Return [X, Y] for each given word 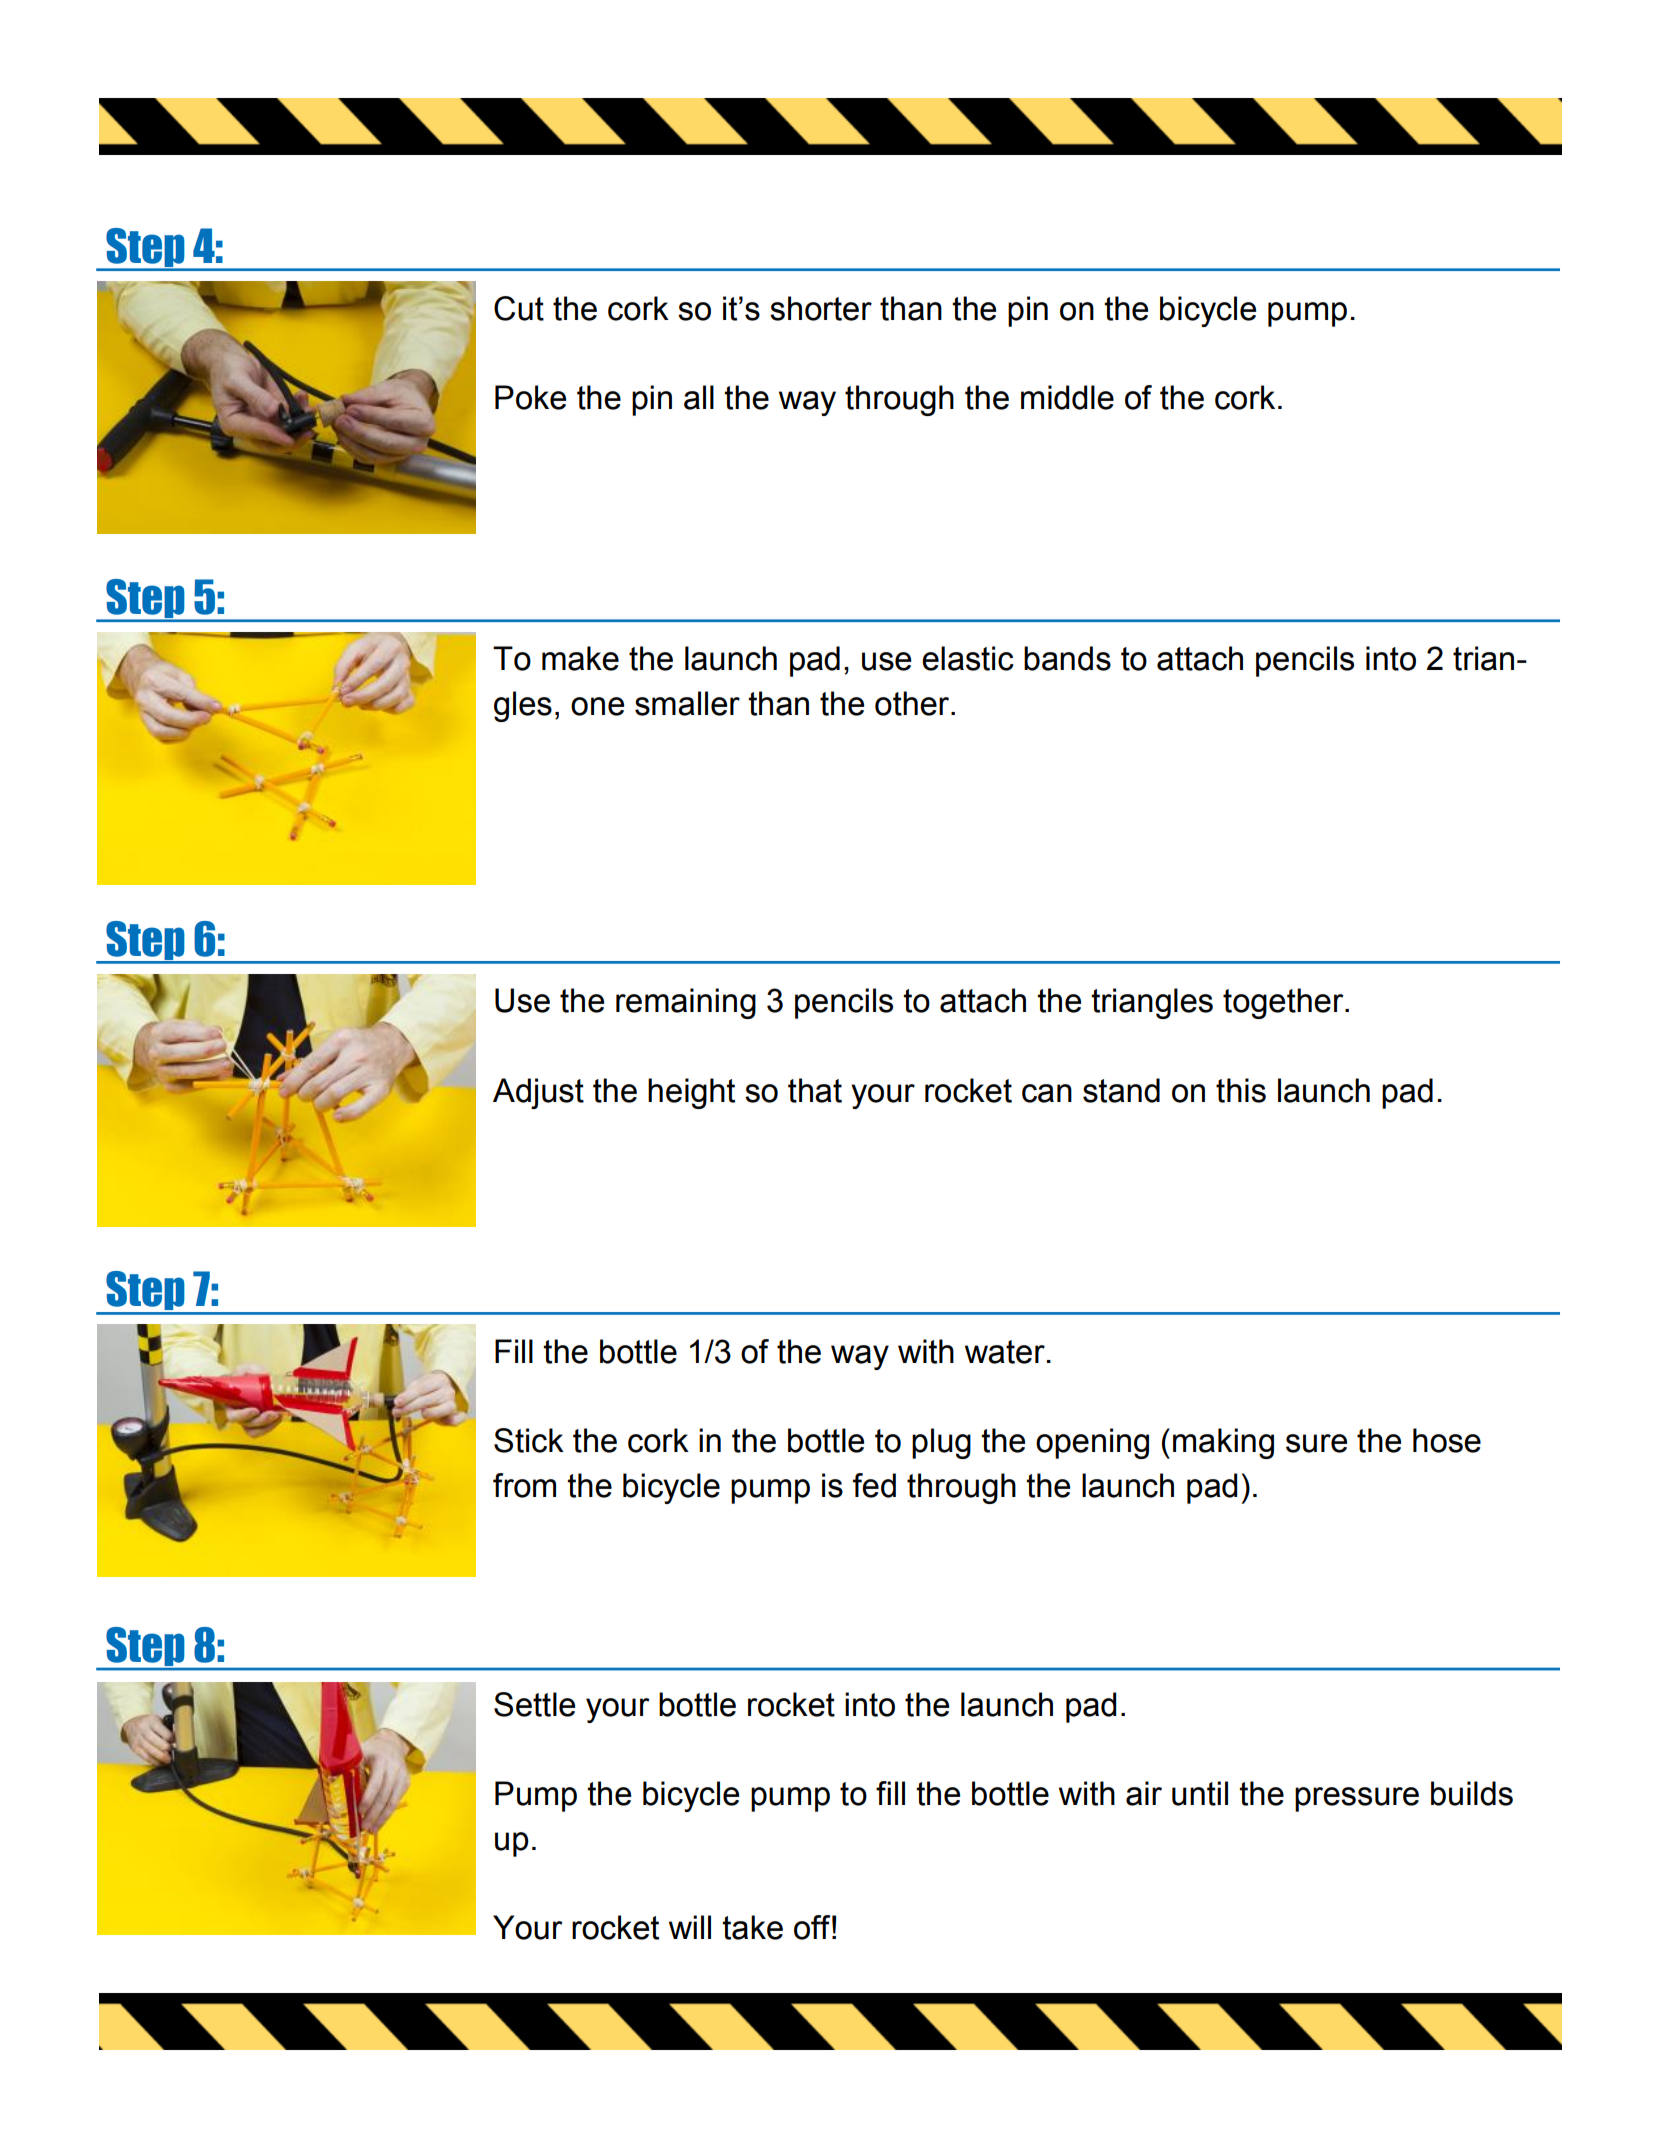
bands [1067, 658]
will [690, 1927]
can [1047, 1093]
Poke [530, 397]
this [1241, 1090]
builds [1472, 1793]
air [1144, 1793]
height [691, 1093]
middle [1067, 397]
